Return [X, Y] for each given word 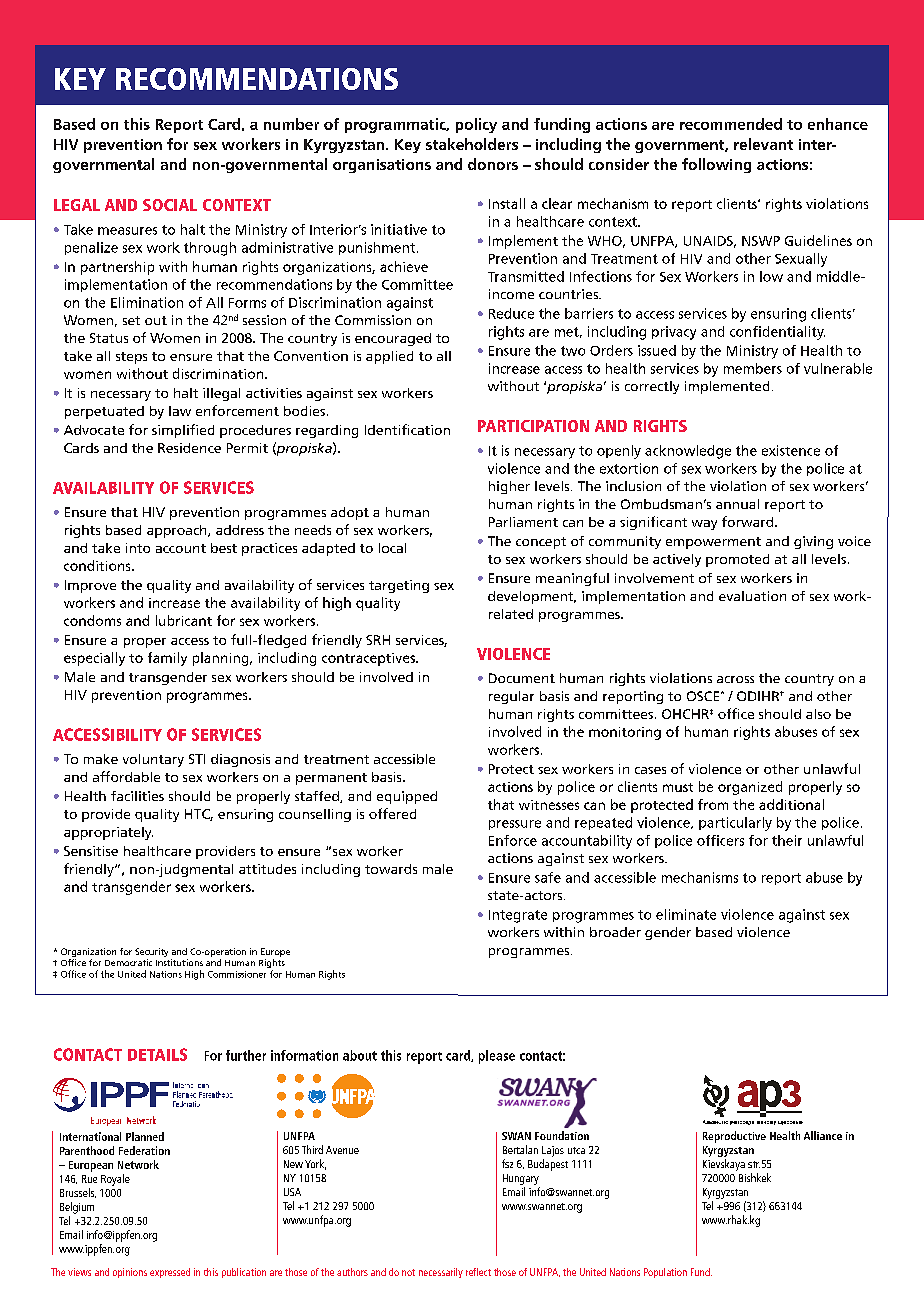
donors [493, 164]
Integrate [518, 916]
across [735, 679]
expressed [170, 1273]
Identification [407, 429]
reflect [478, 1272]
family [167, 659]
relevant [763, 144]
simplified [183, 431]
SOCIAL [170, 205]
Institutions [179, 962]
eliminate [686, 914]
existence [791, 450]
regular [511, 697]
